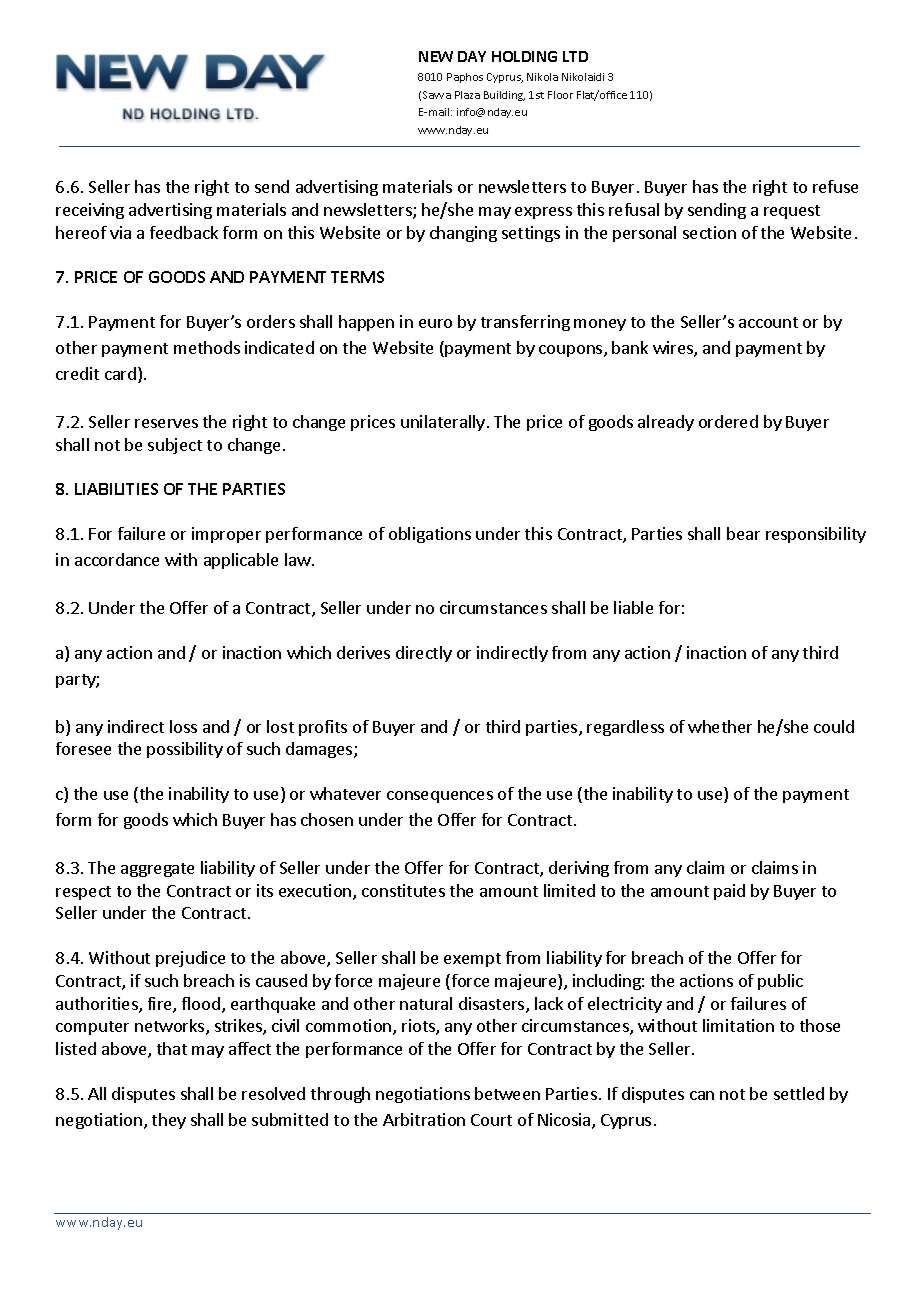 Image resolution: width=924 pixels, height=1308 pixels. What do you see at coordinates (743, 533) in the image?
I see `bear` at bounding box center [743, 533].
